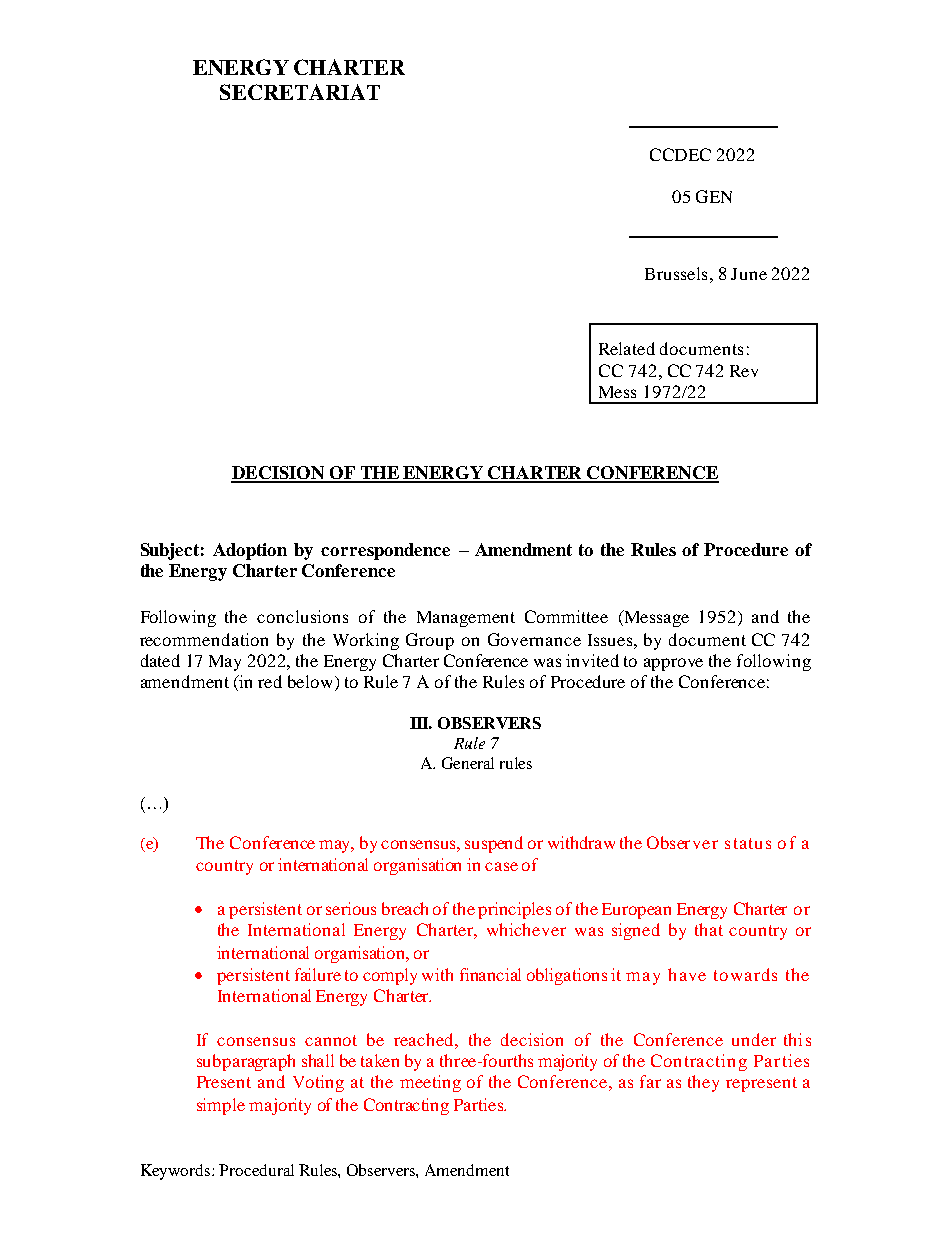  I want to click on Related, so click(627, 348).
